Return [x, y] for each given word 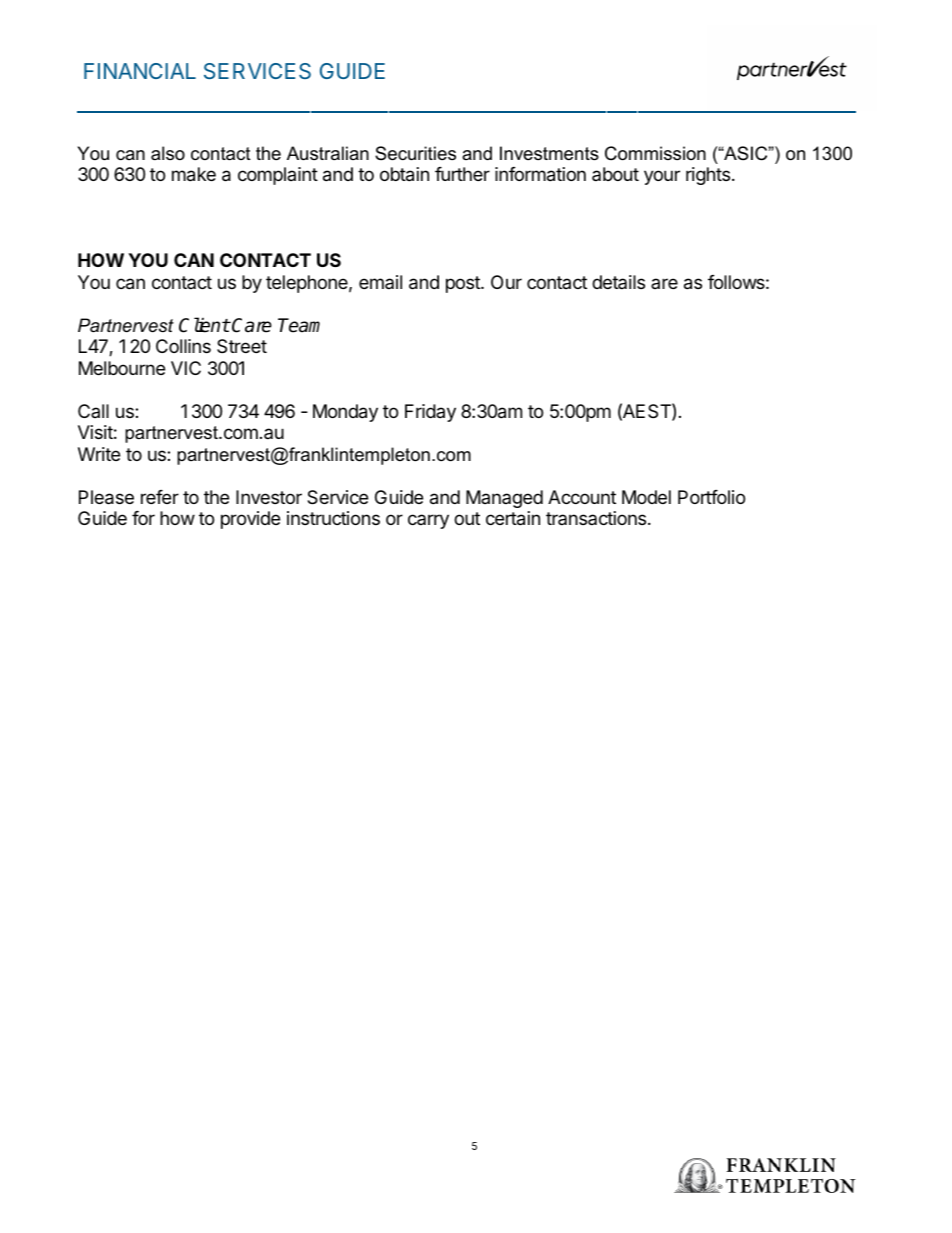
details [618, 282]
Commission [655, 153]
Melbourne [122, 368]
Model [646, 497]
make [194, 174]
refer [160, 497]
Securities [415, 153]
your [662, 177]
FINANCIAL [140, 71]
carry [428, 521]
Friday [430, 413]
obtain [404, 174]
